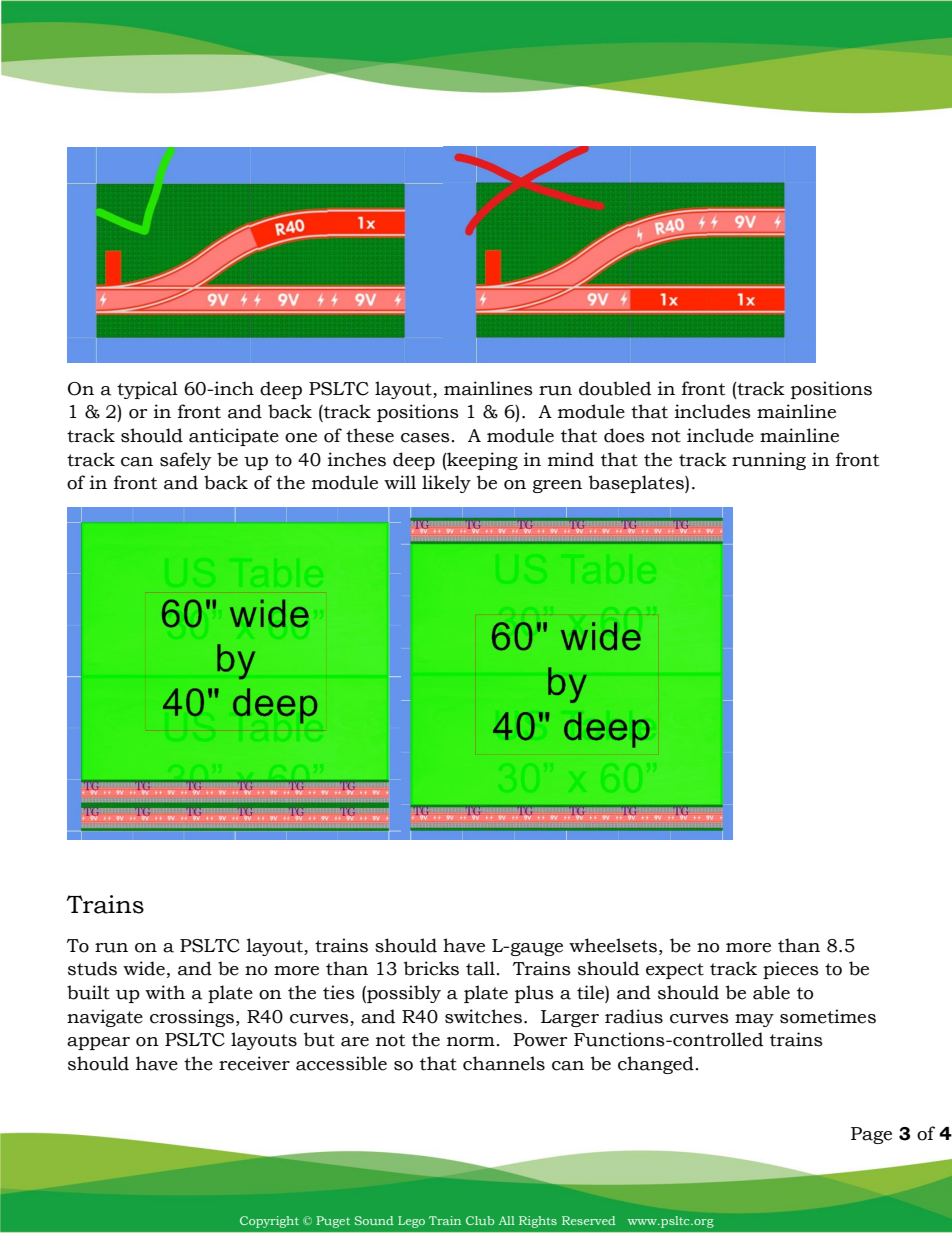 The image size is (952, 1233). Describe the element at coordinates (147, 390) in the screenshot. I see `typical` at that location.
